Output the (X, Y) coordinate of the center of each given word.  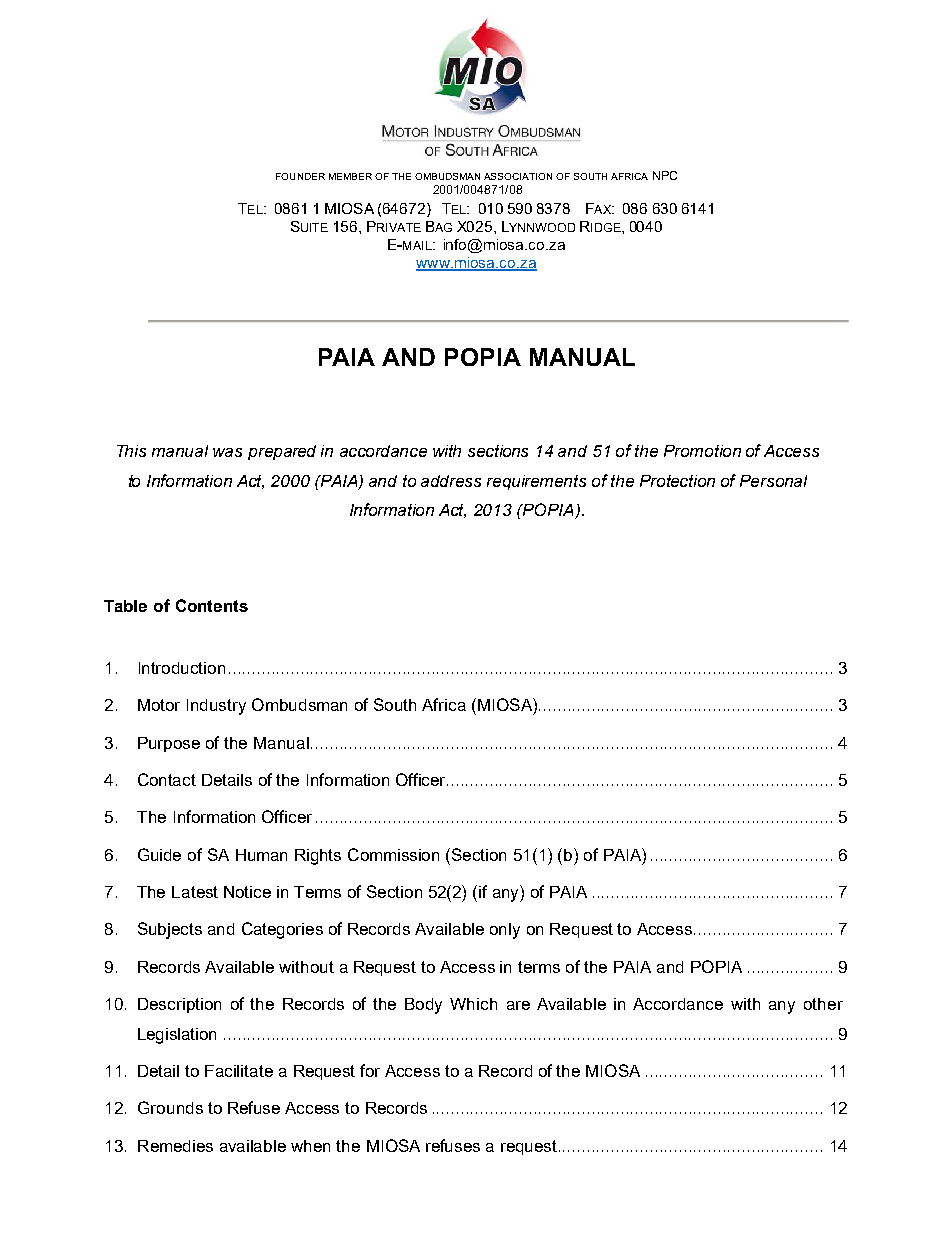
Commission (393, 854)
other (823, 1004)
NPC (665, 175)
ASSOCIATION (518, 176)
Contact (167, 779)
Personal (773, 481)
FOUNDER (300, 176)
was (227, 452)
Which (473, 1004)
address (451, 481)
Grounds (170, 1107)
